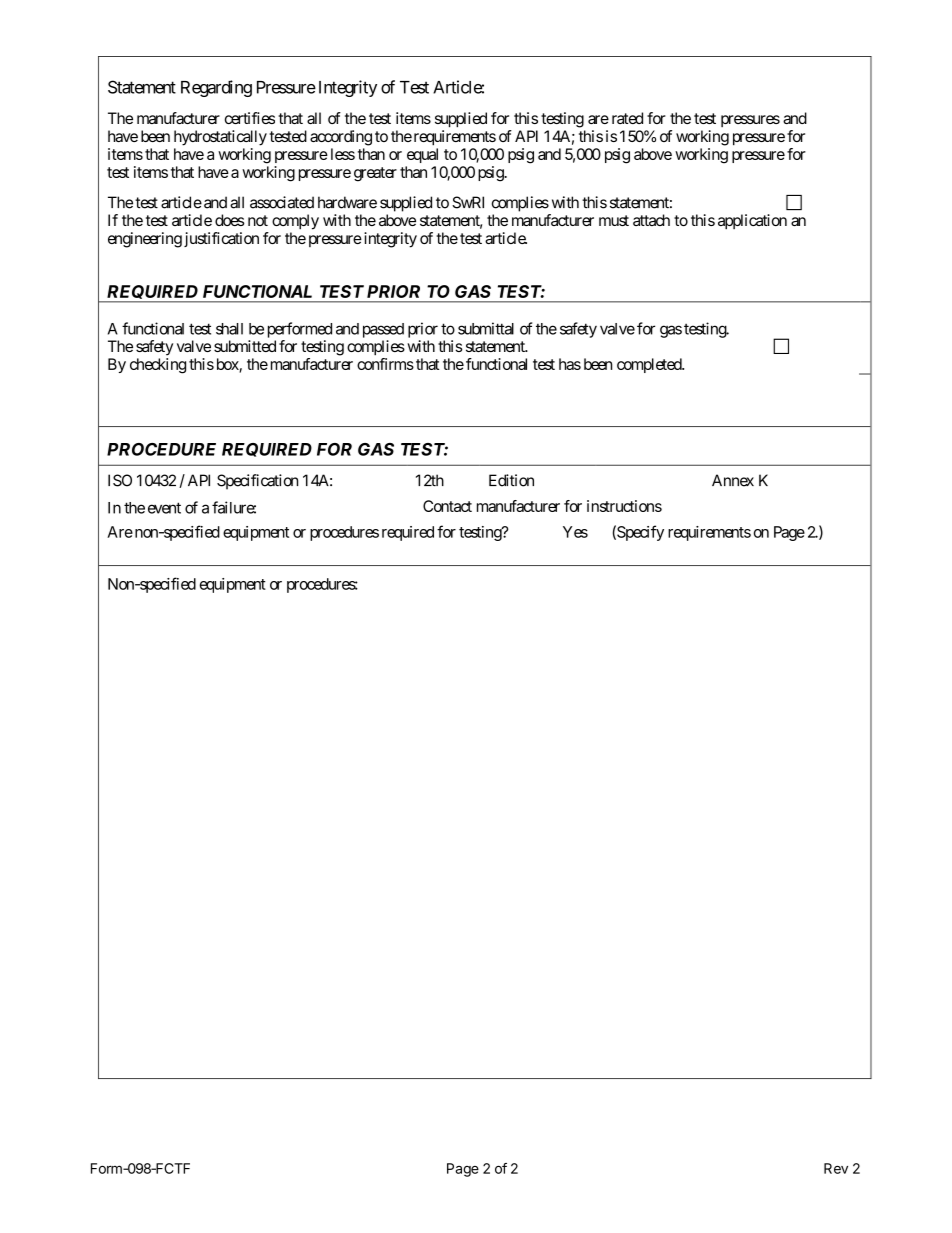  Describe the element at coordinates (447, 506) in the screenshot. I see `Contact` at that location.
